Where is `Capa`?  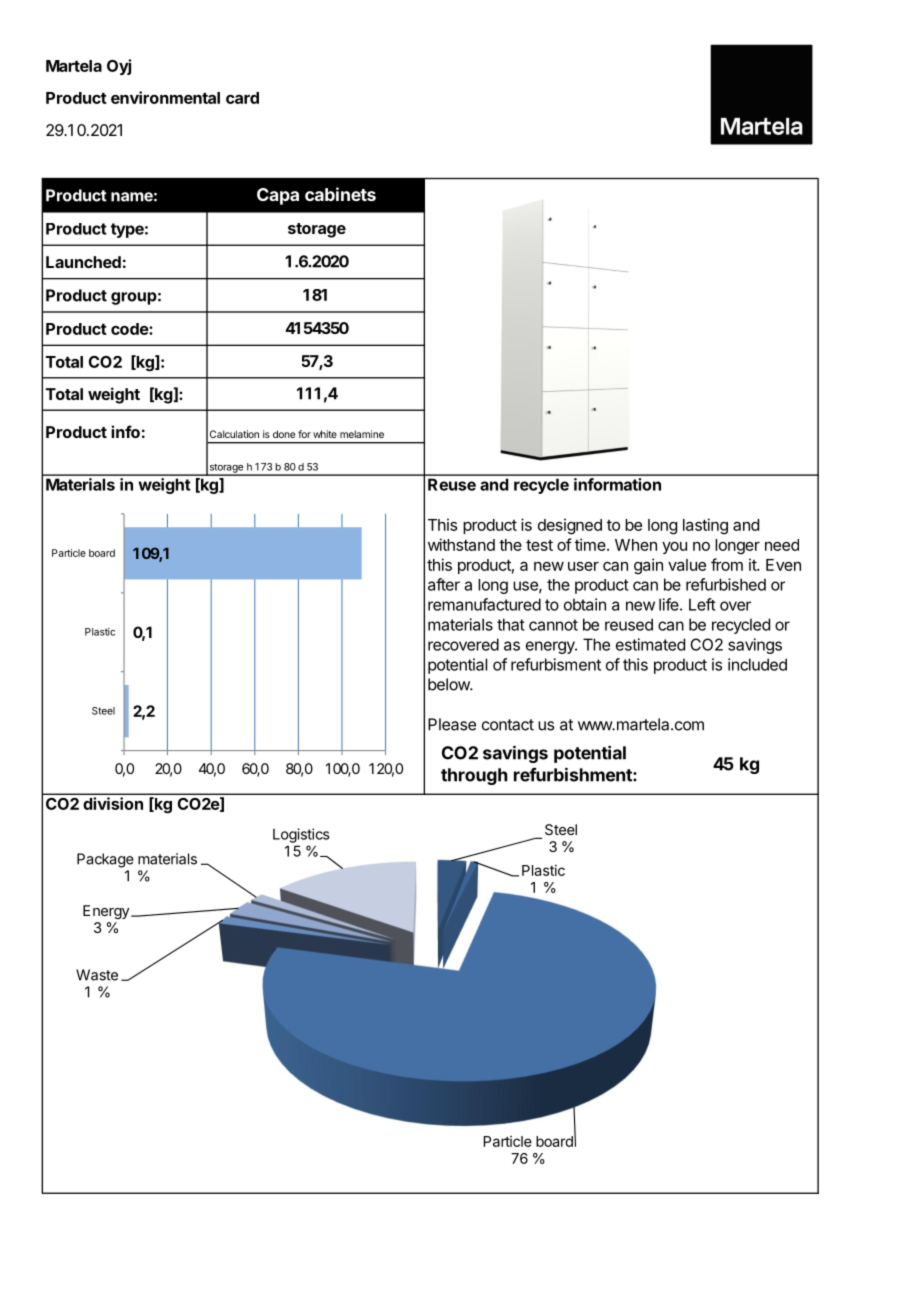 Capa is located at coordinates (278, 196).
